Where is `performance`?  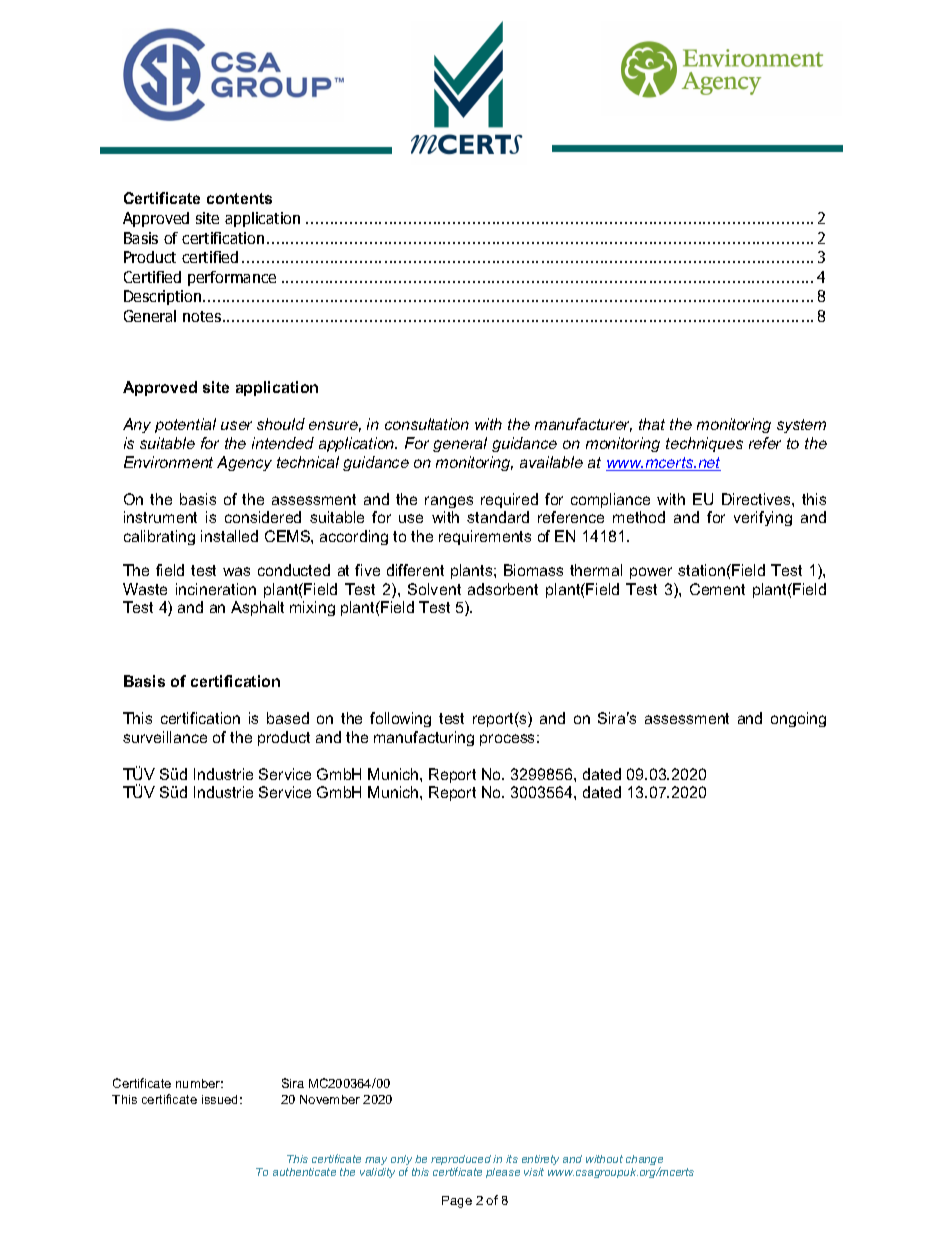
performance is located at coordinates (232, 278).
